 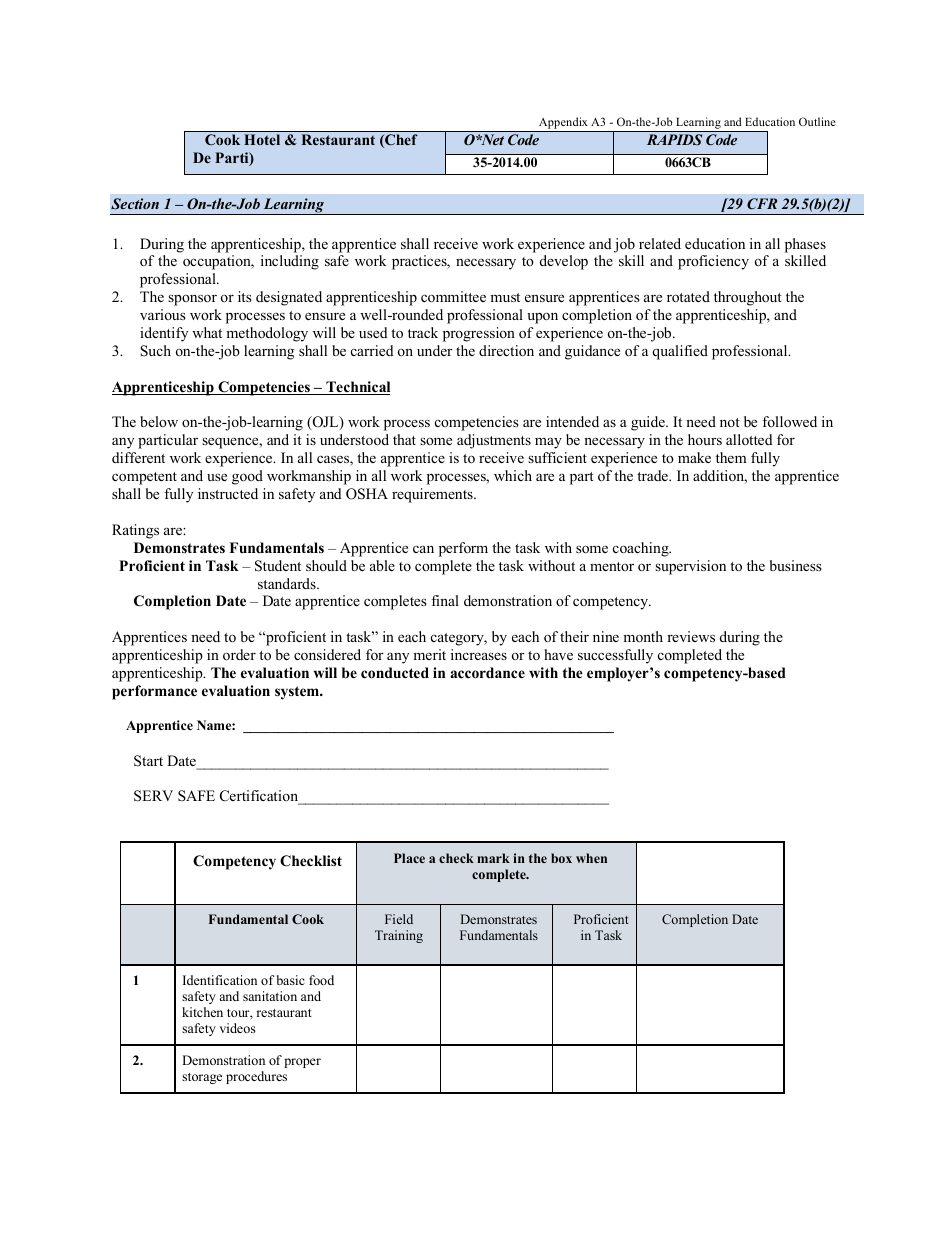 I want to click on reviews, so click(x=691, y=636).
